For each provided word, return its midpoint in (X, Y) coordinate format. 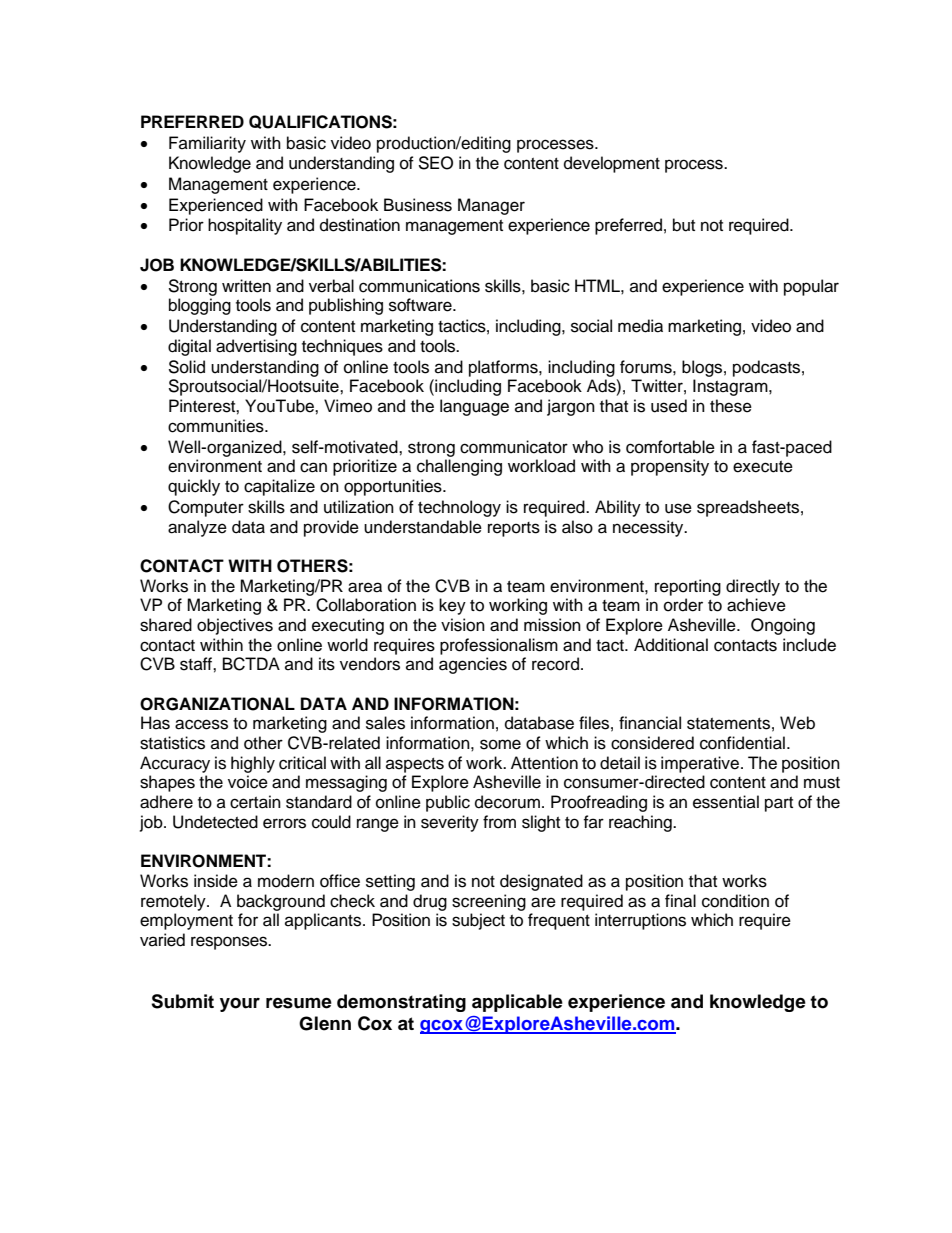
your (240, 1005)
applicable (517, 1003)
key (452, 606)
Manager (491, 206)
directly (753, 587)
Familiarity (207, 144)
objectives (235, 626)
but (684, 225)
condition (735, 901)
